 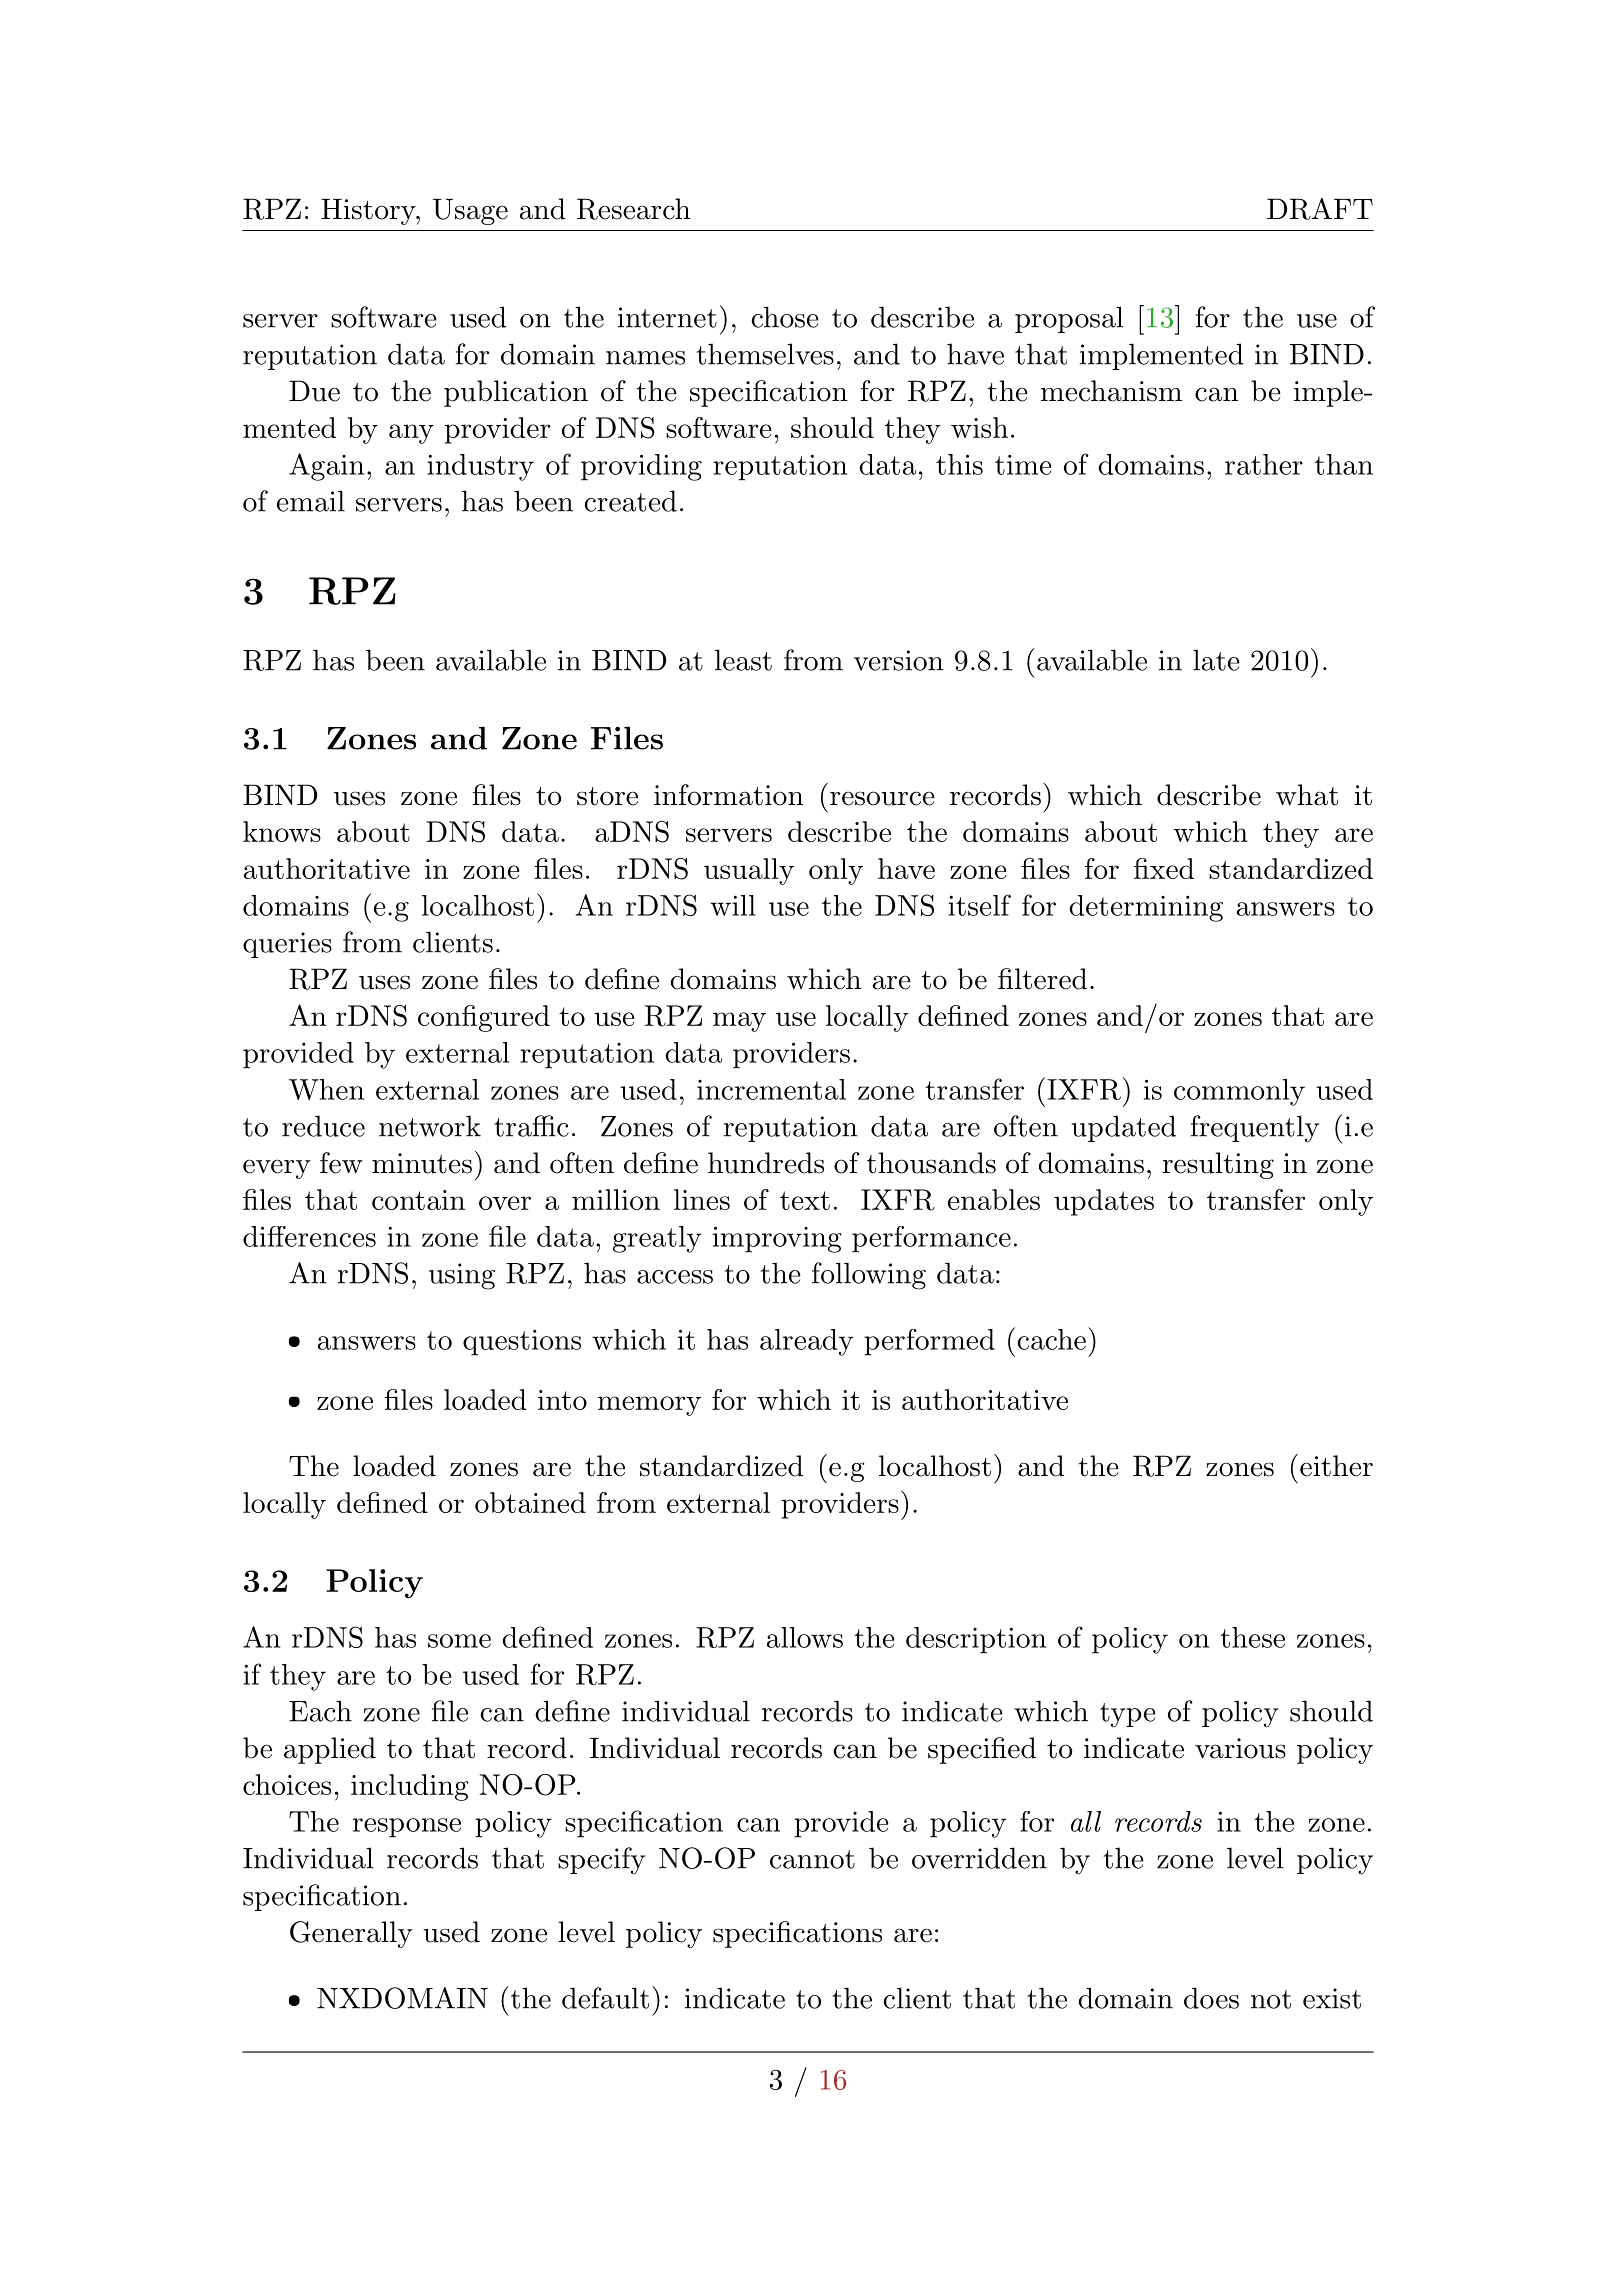 What do you see at coordinates (1255, 1129) in the screenshot?
I see `frequently` at bounding box center [1255, 1129].
